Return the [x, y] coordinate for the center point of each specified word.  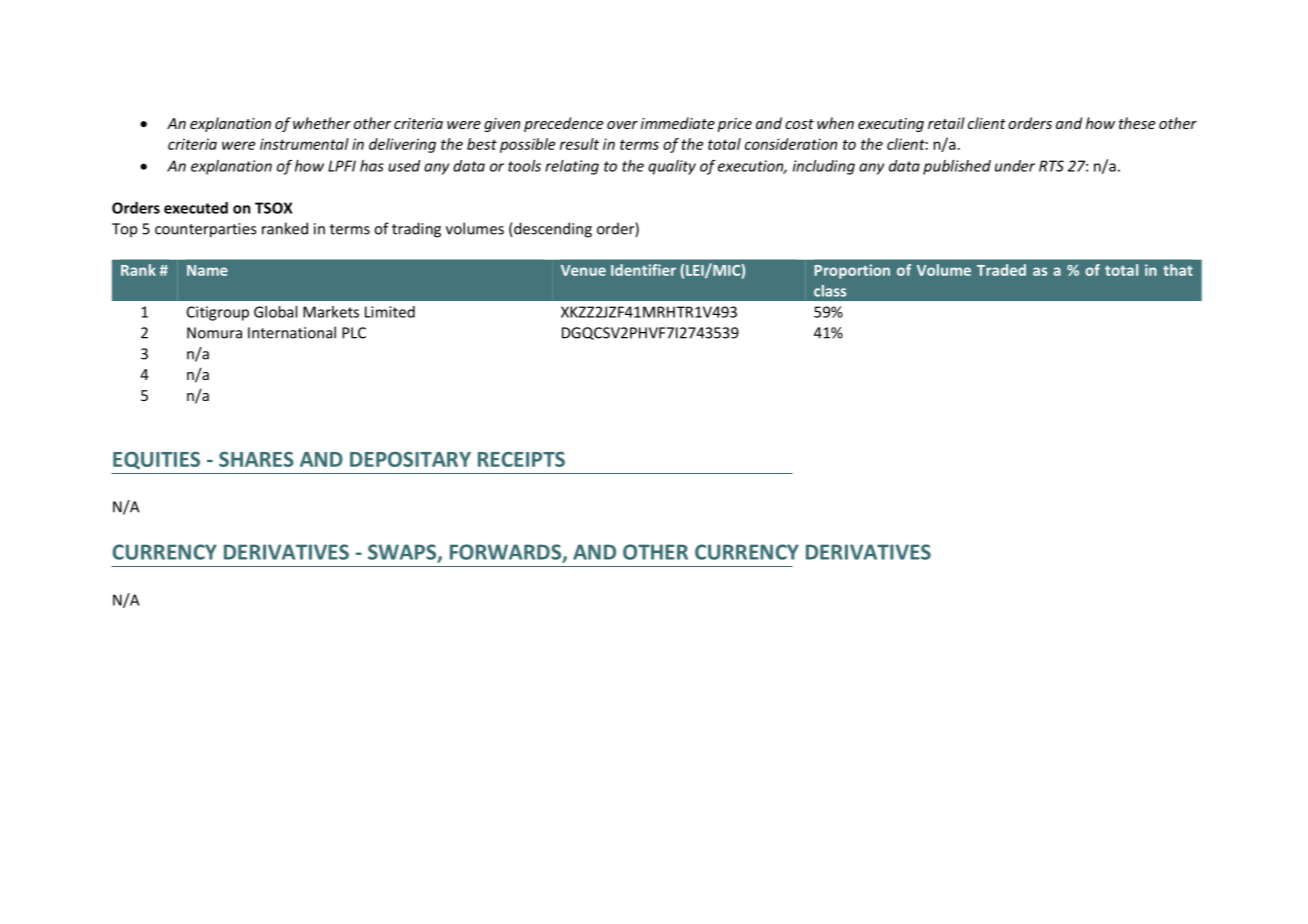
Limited [390, 312]
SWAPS [403, 553]
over [622, 125]
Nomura [214, 333]
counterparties [205, 230]
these [1137, 123]
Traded [1001, 270]
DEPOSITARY [410, 459]
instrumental [304, 144]
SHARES [256, 459]
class [830, 291]
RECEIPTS [521, 459]
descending [552, 230]
